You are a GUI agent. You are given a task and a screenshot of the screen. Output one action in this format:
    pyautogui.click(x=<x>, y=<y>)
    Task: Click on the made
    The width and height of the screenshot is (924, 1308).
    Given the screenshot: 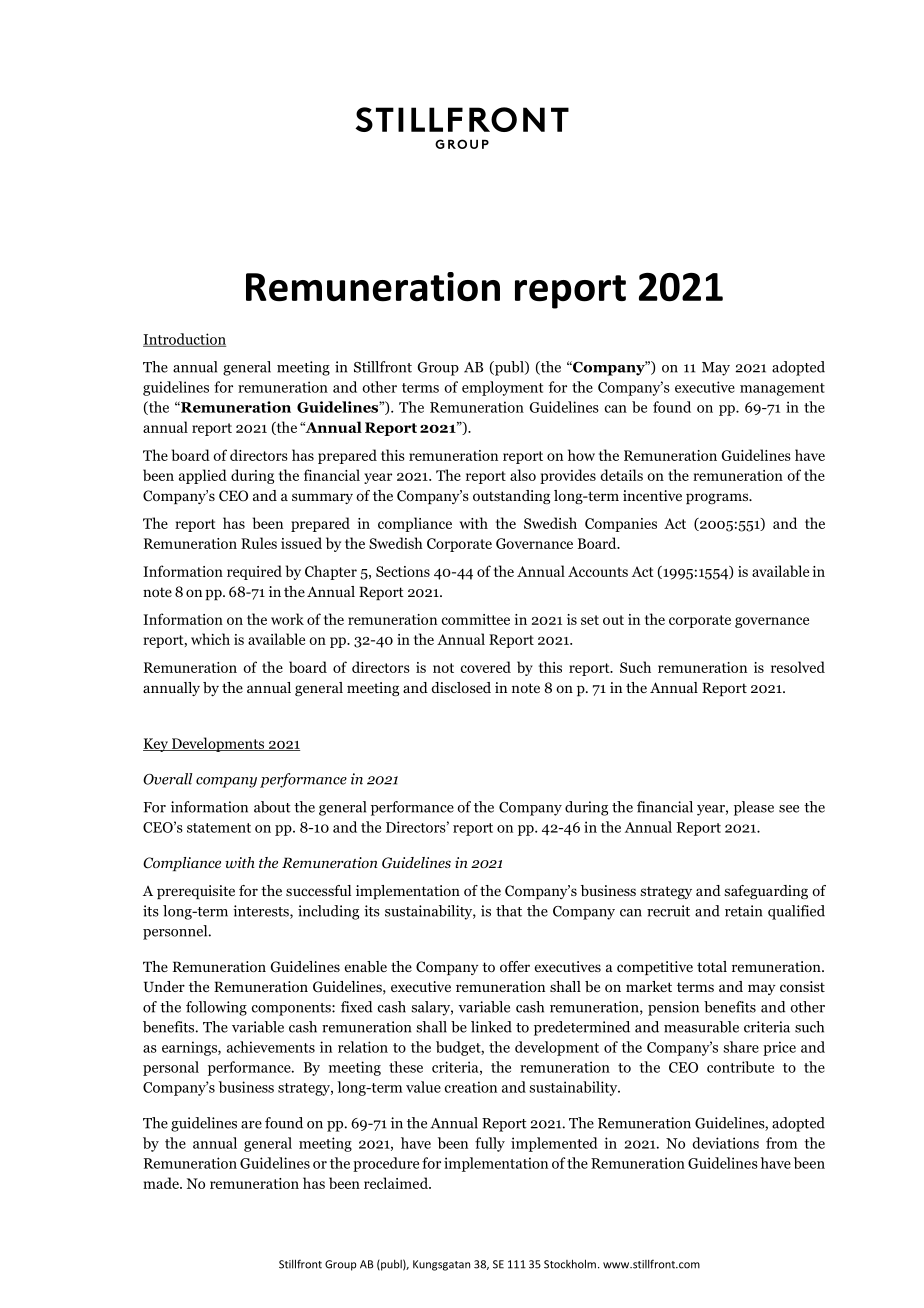 What is the action you would take?
    pyautogui.click(x=162, y=1183)
